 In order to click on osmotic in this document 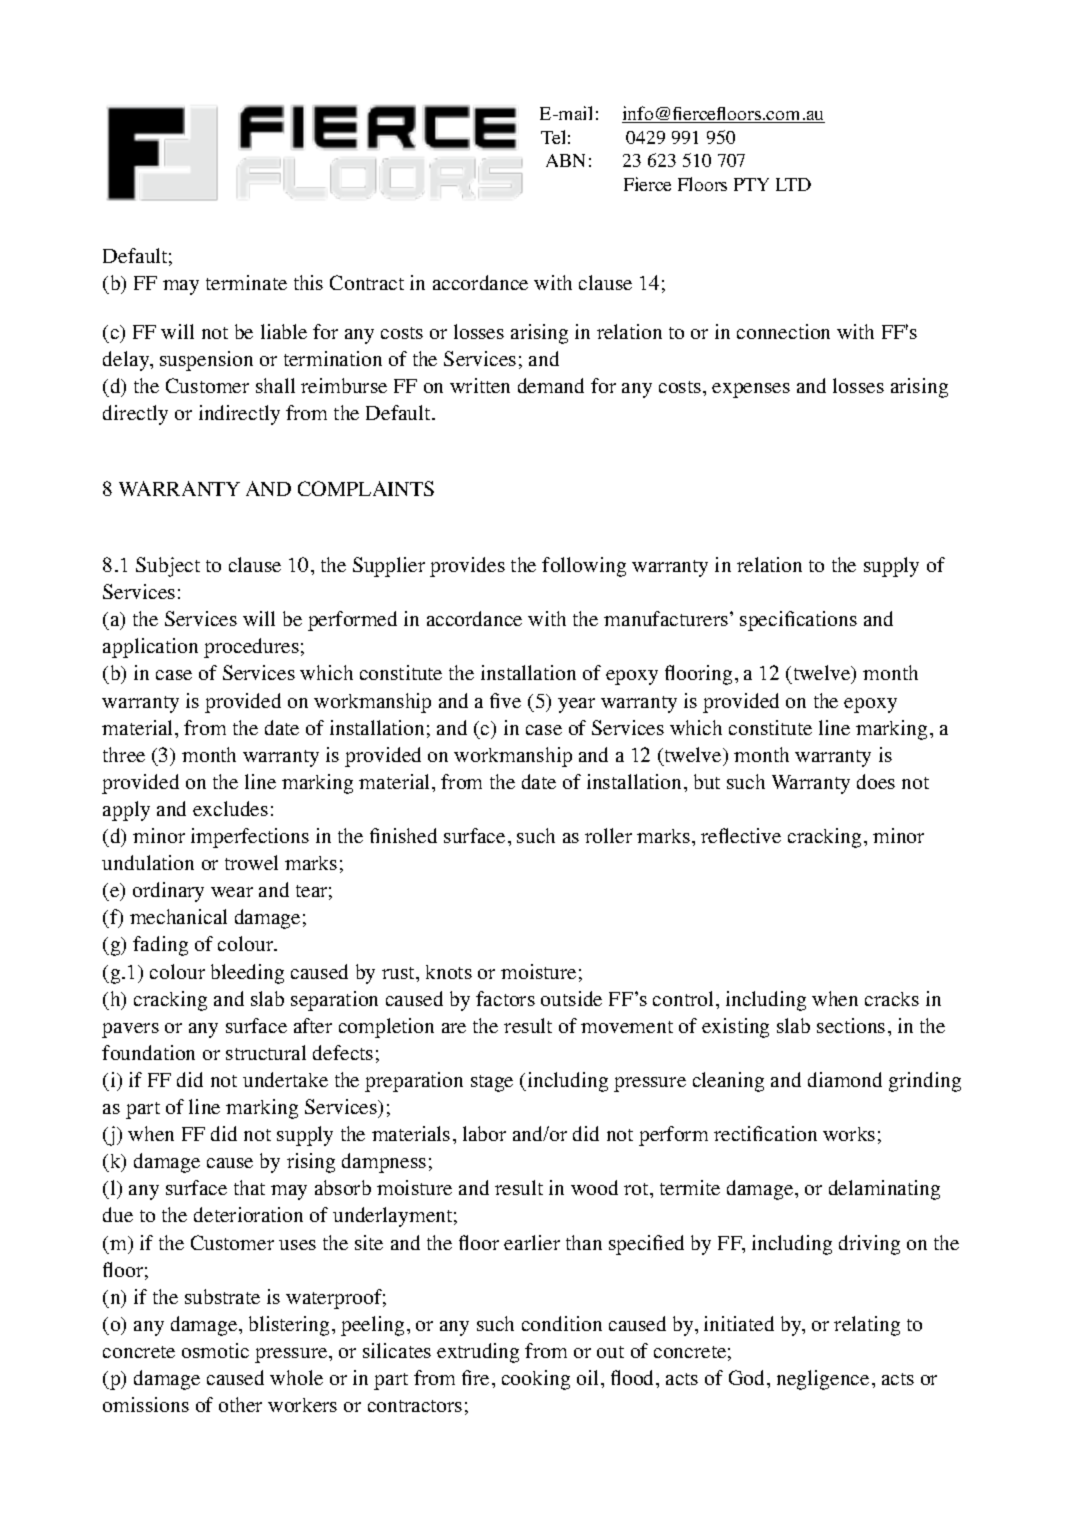, I will do `click(215, 1350)`.
